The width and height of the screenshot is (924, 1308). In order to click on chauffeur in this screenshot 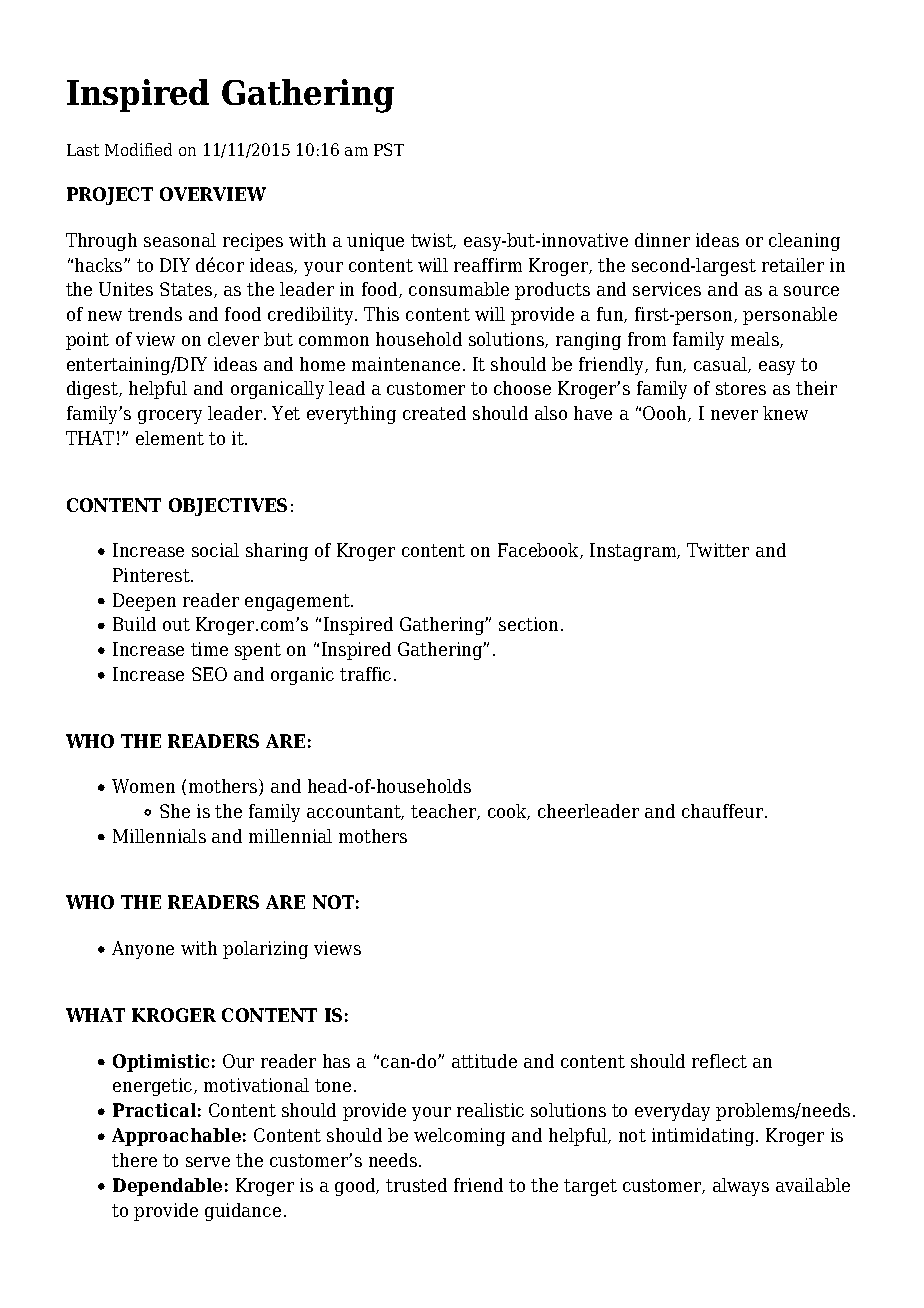, I will do `click(724, 811)`.
